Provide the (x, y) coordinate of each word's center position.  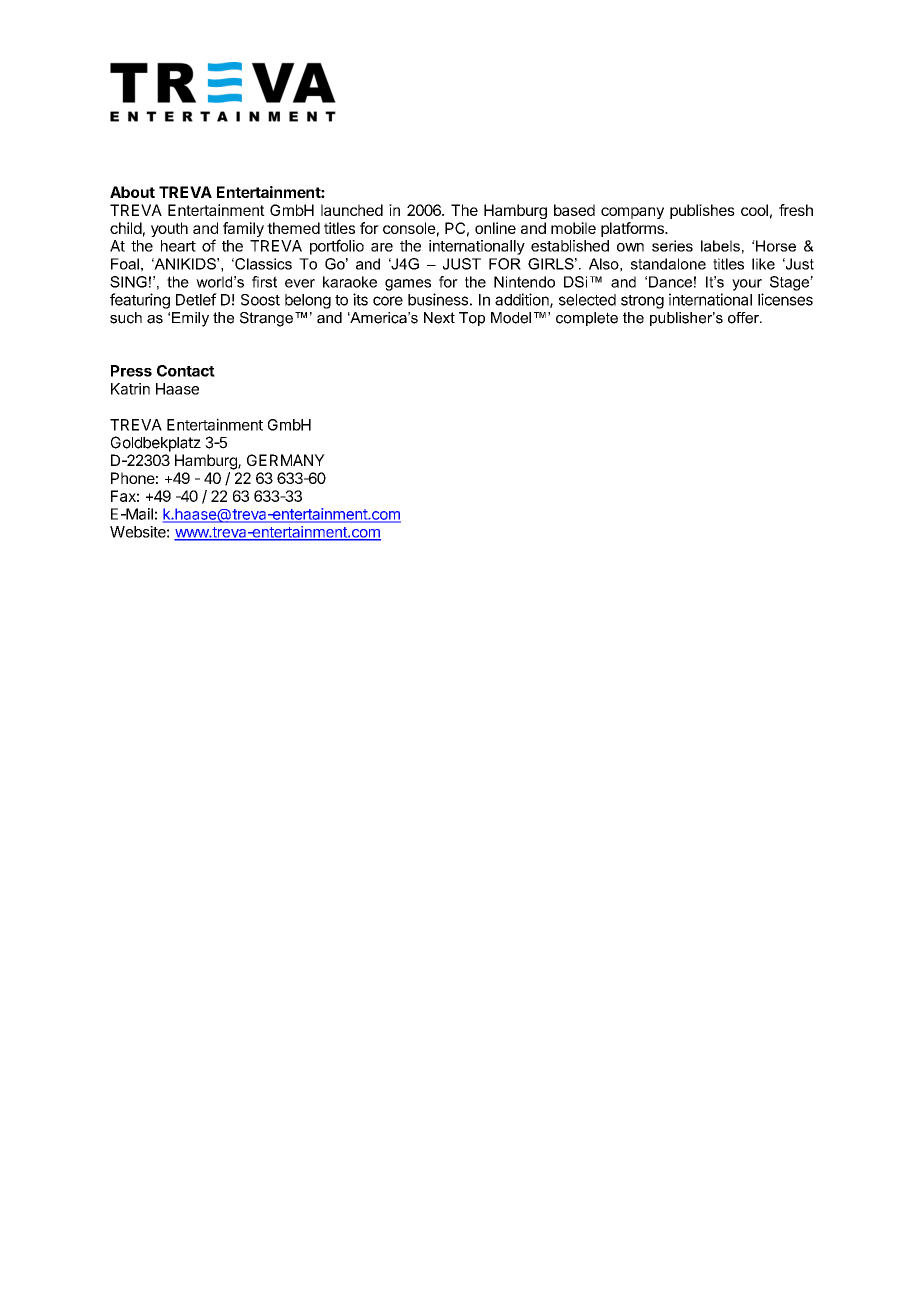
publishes (702, 211)
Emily (190, 319)
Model (511, 318)
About (132, 192)
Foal (125, 264)
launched (352, 210)
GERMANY (286, 460)
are (382, 247)
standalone (668, 264)
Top (472, 319)
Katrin (130, 389)
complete (587, 319)
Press (131, 371)
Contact (186, 371)
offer (744, 318)
